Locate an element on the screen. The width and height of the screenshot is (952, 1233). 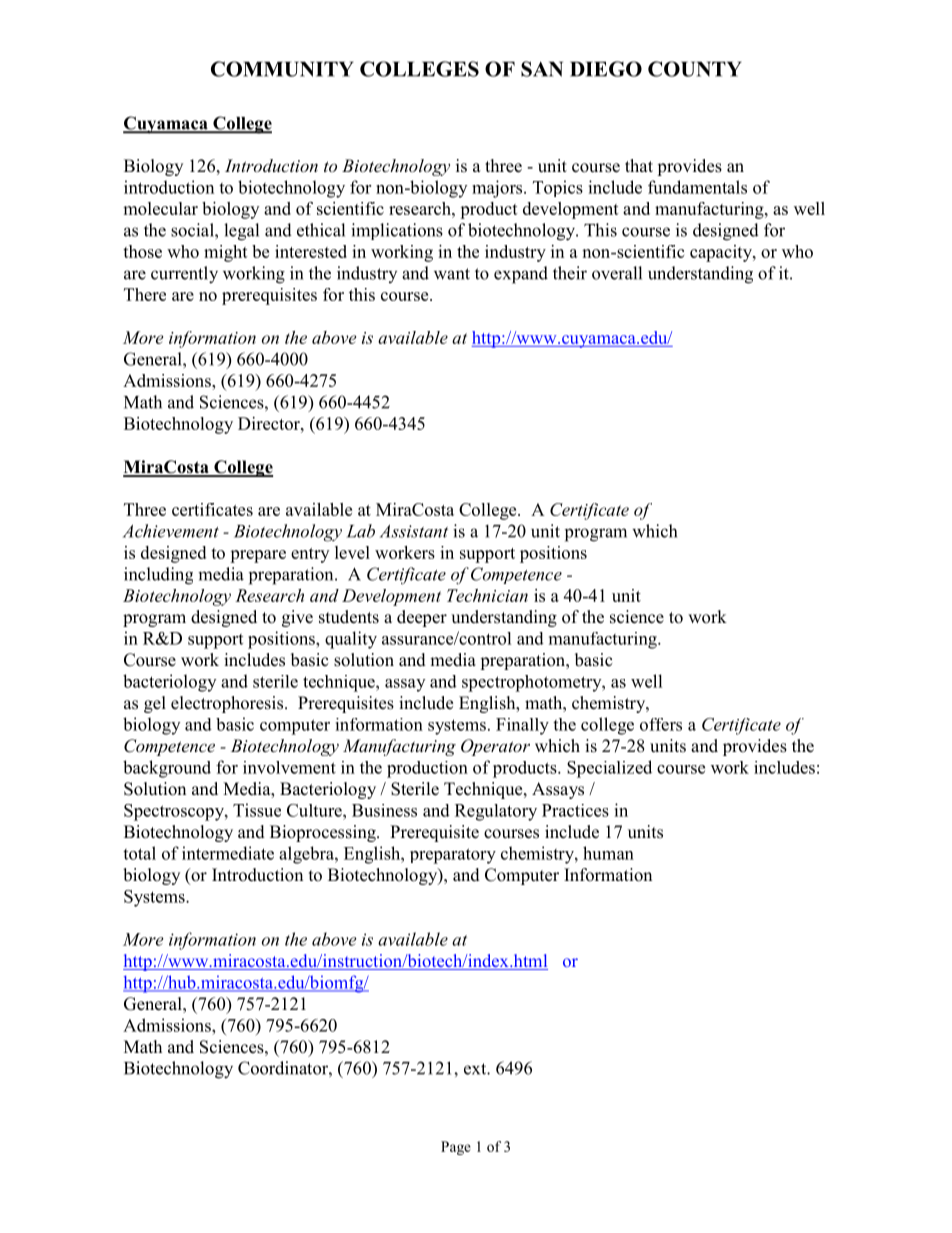
human is located at coordinates (608, 853).
